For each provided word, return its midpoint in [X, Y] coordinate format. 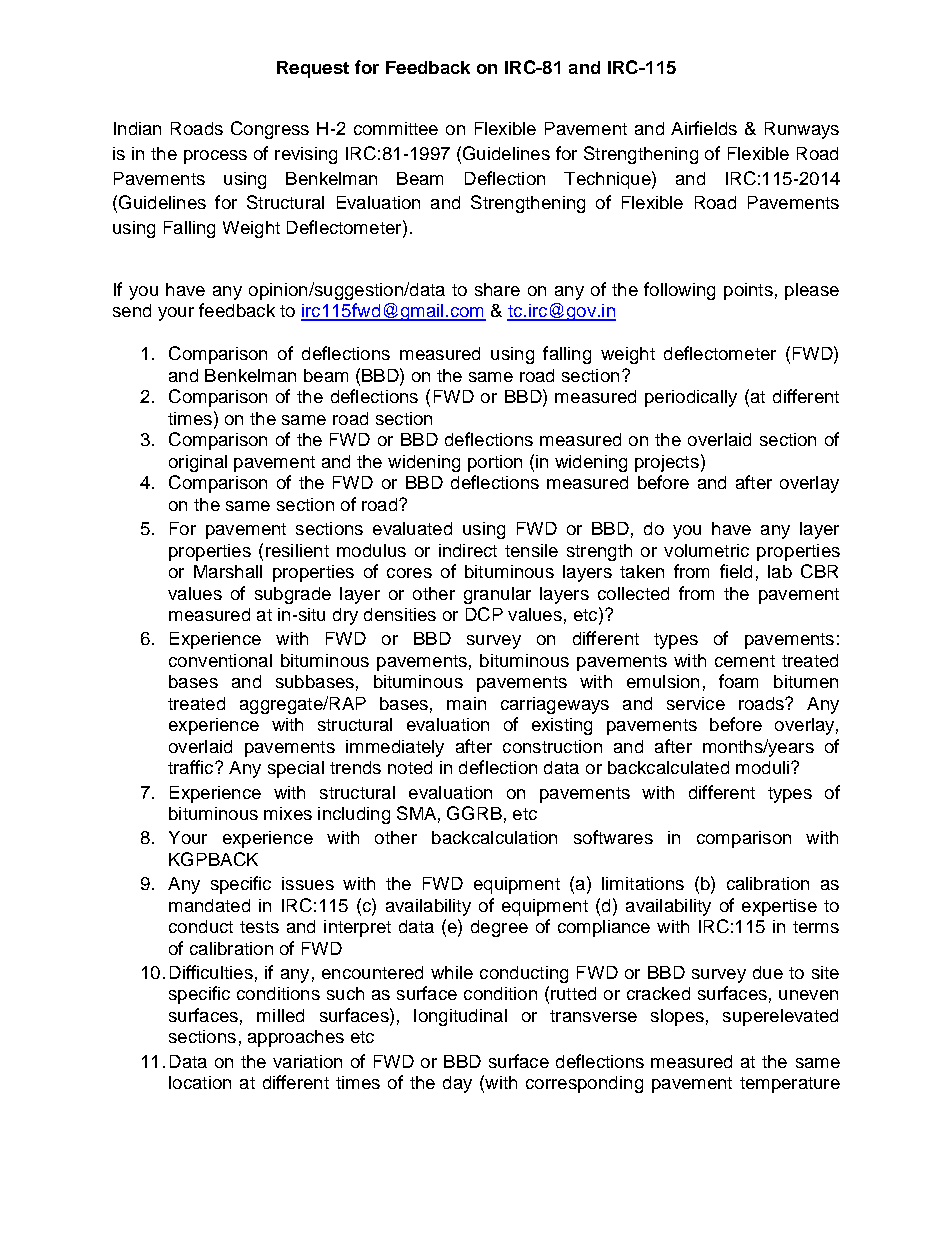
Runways [802, 130]
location [200, 1082]
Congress [270, 130]
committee [396, 128]
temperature [790, 1085]
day [457, 1084]
